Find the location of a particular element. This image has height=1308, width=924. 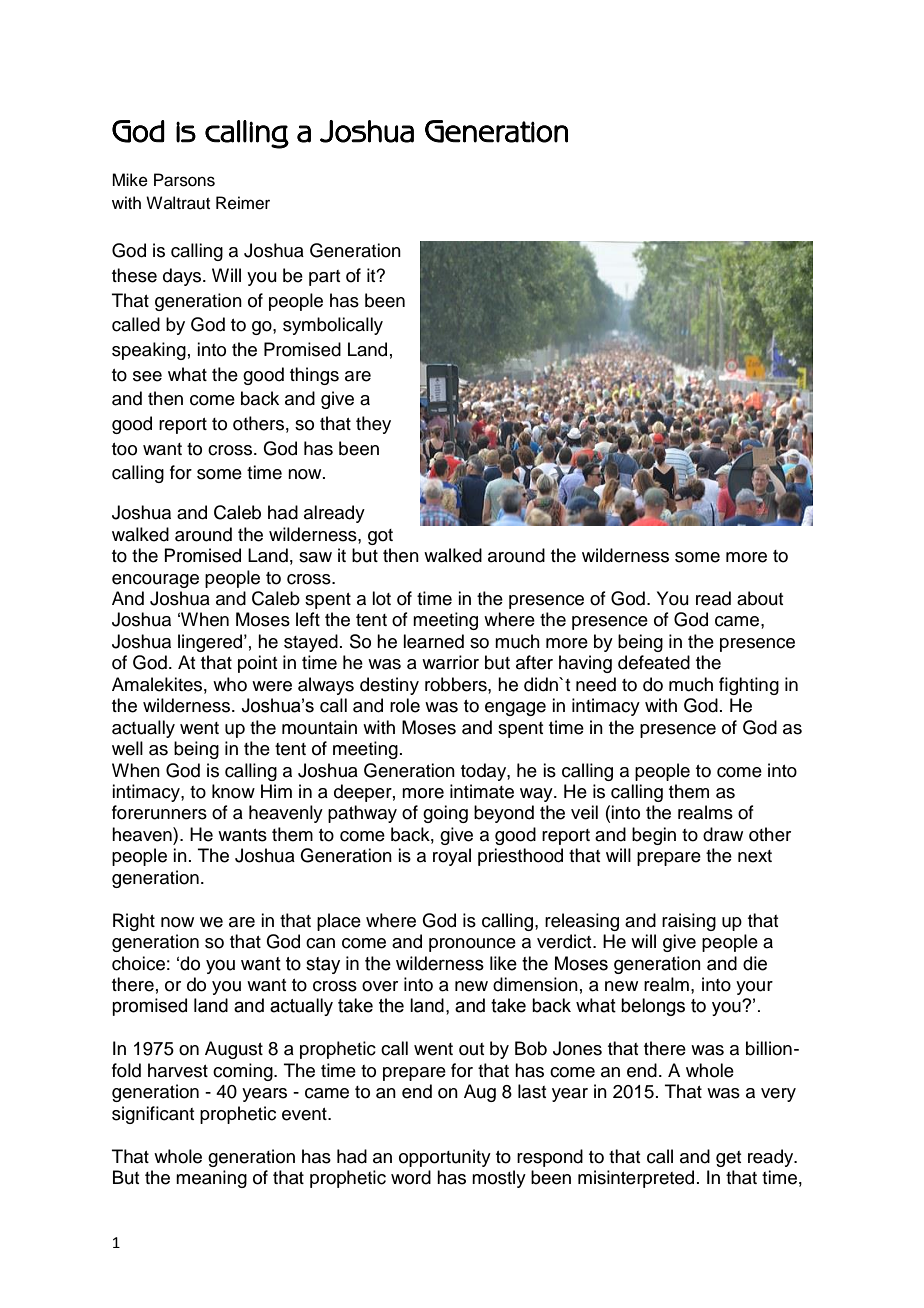

part is located at coordinates (324, 278).
